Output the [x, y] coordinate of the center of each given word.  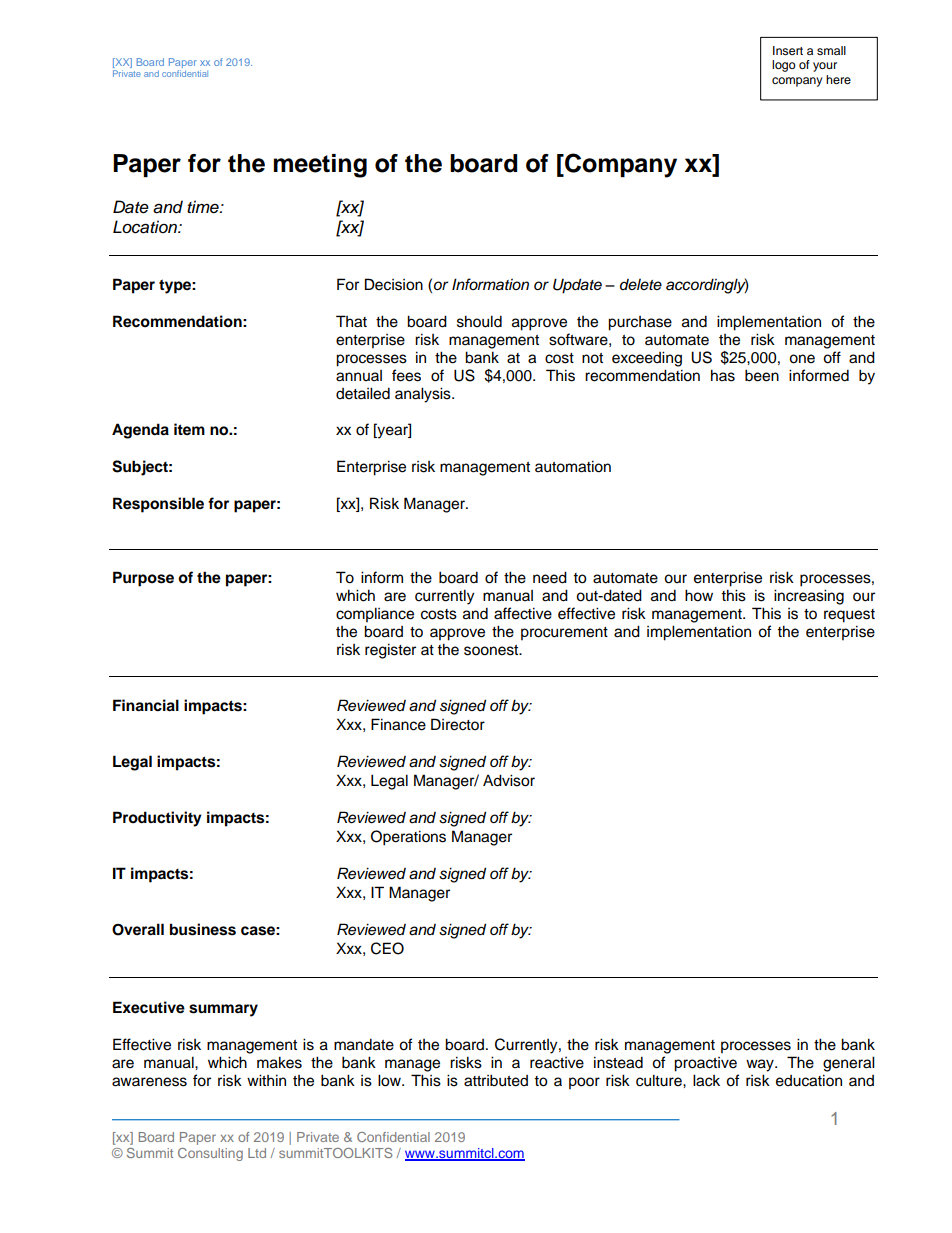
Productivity [157, 819]
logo [784, 66]
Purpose [143, 579]
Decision [394, 284]
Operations [408, 838]
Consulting [210, 1154]
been [762, 375]
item [189, 429]
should [479, 321]
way [761, 1065]
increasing [809, 597]
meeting [320, 166]
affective [523, 613]
